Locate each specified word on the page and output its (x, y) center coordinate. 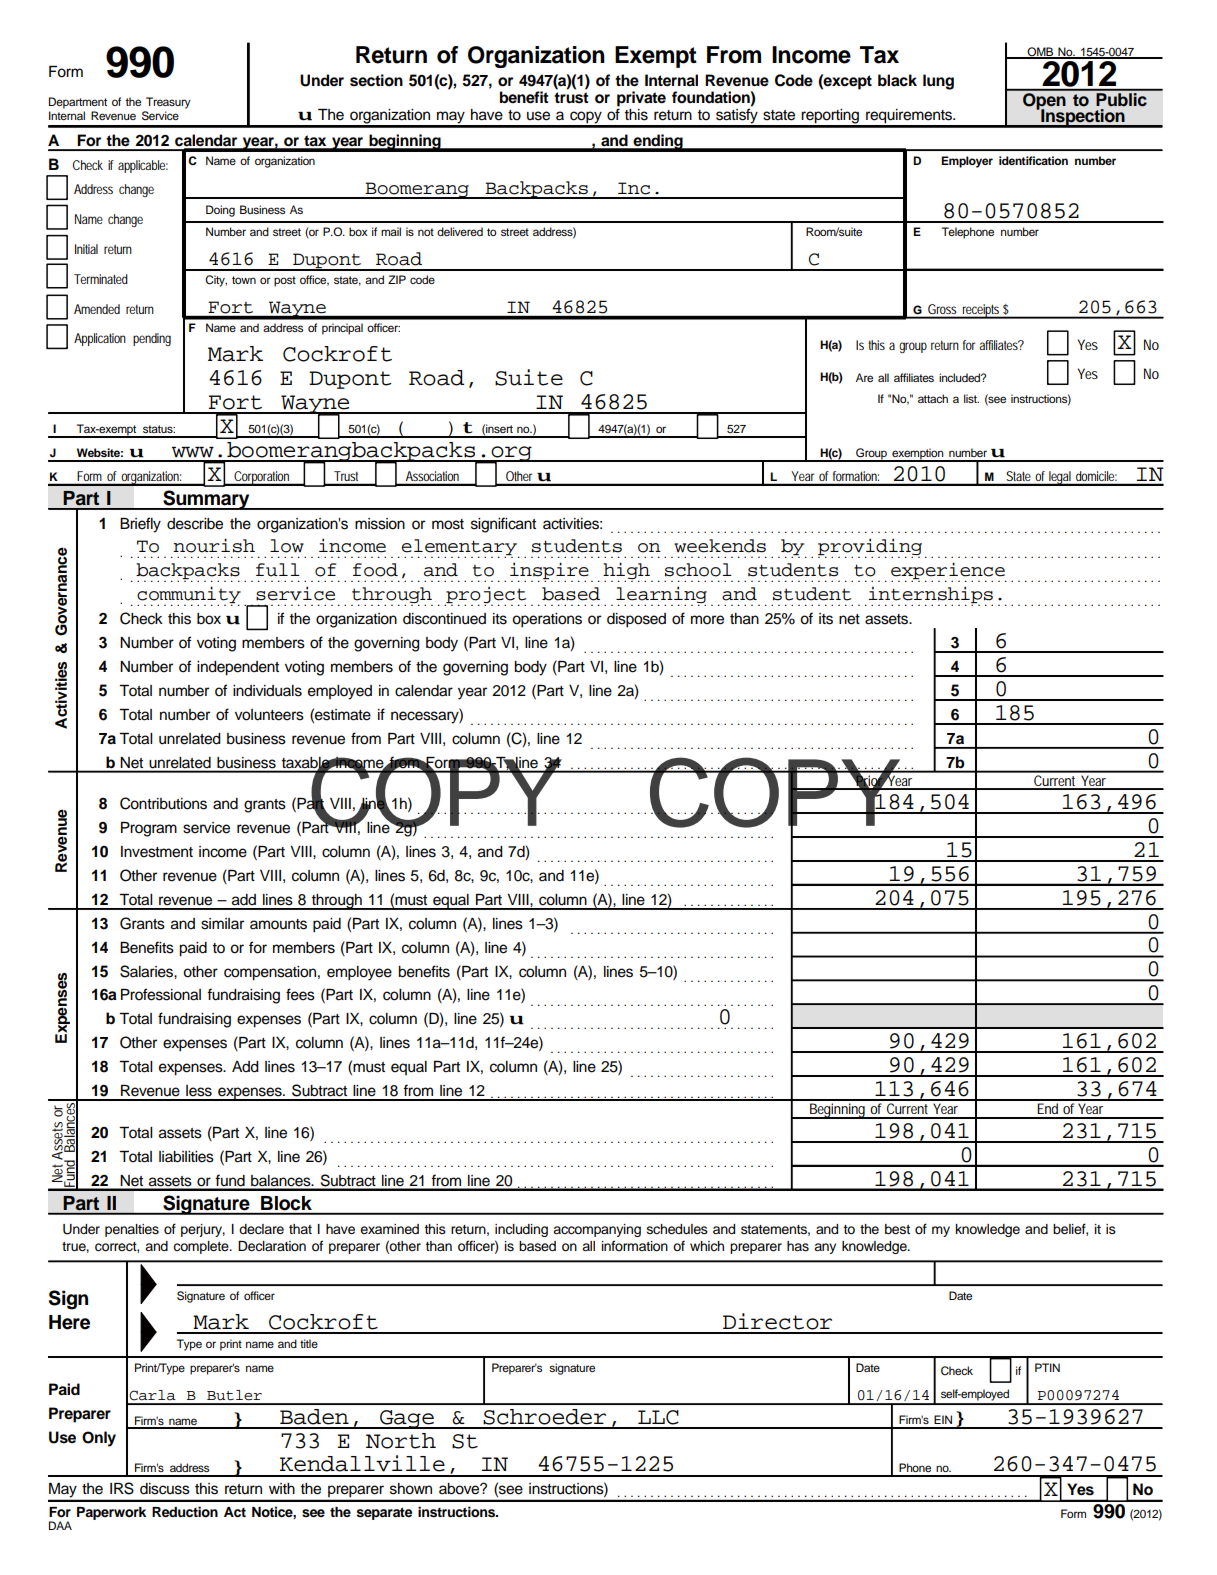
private (641, 100)
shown (411, 1489)
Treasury (168, 103)
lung (938, 82)
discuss (165, 1489)
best (897, 1229)
